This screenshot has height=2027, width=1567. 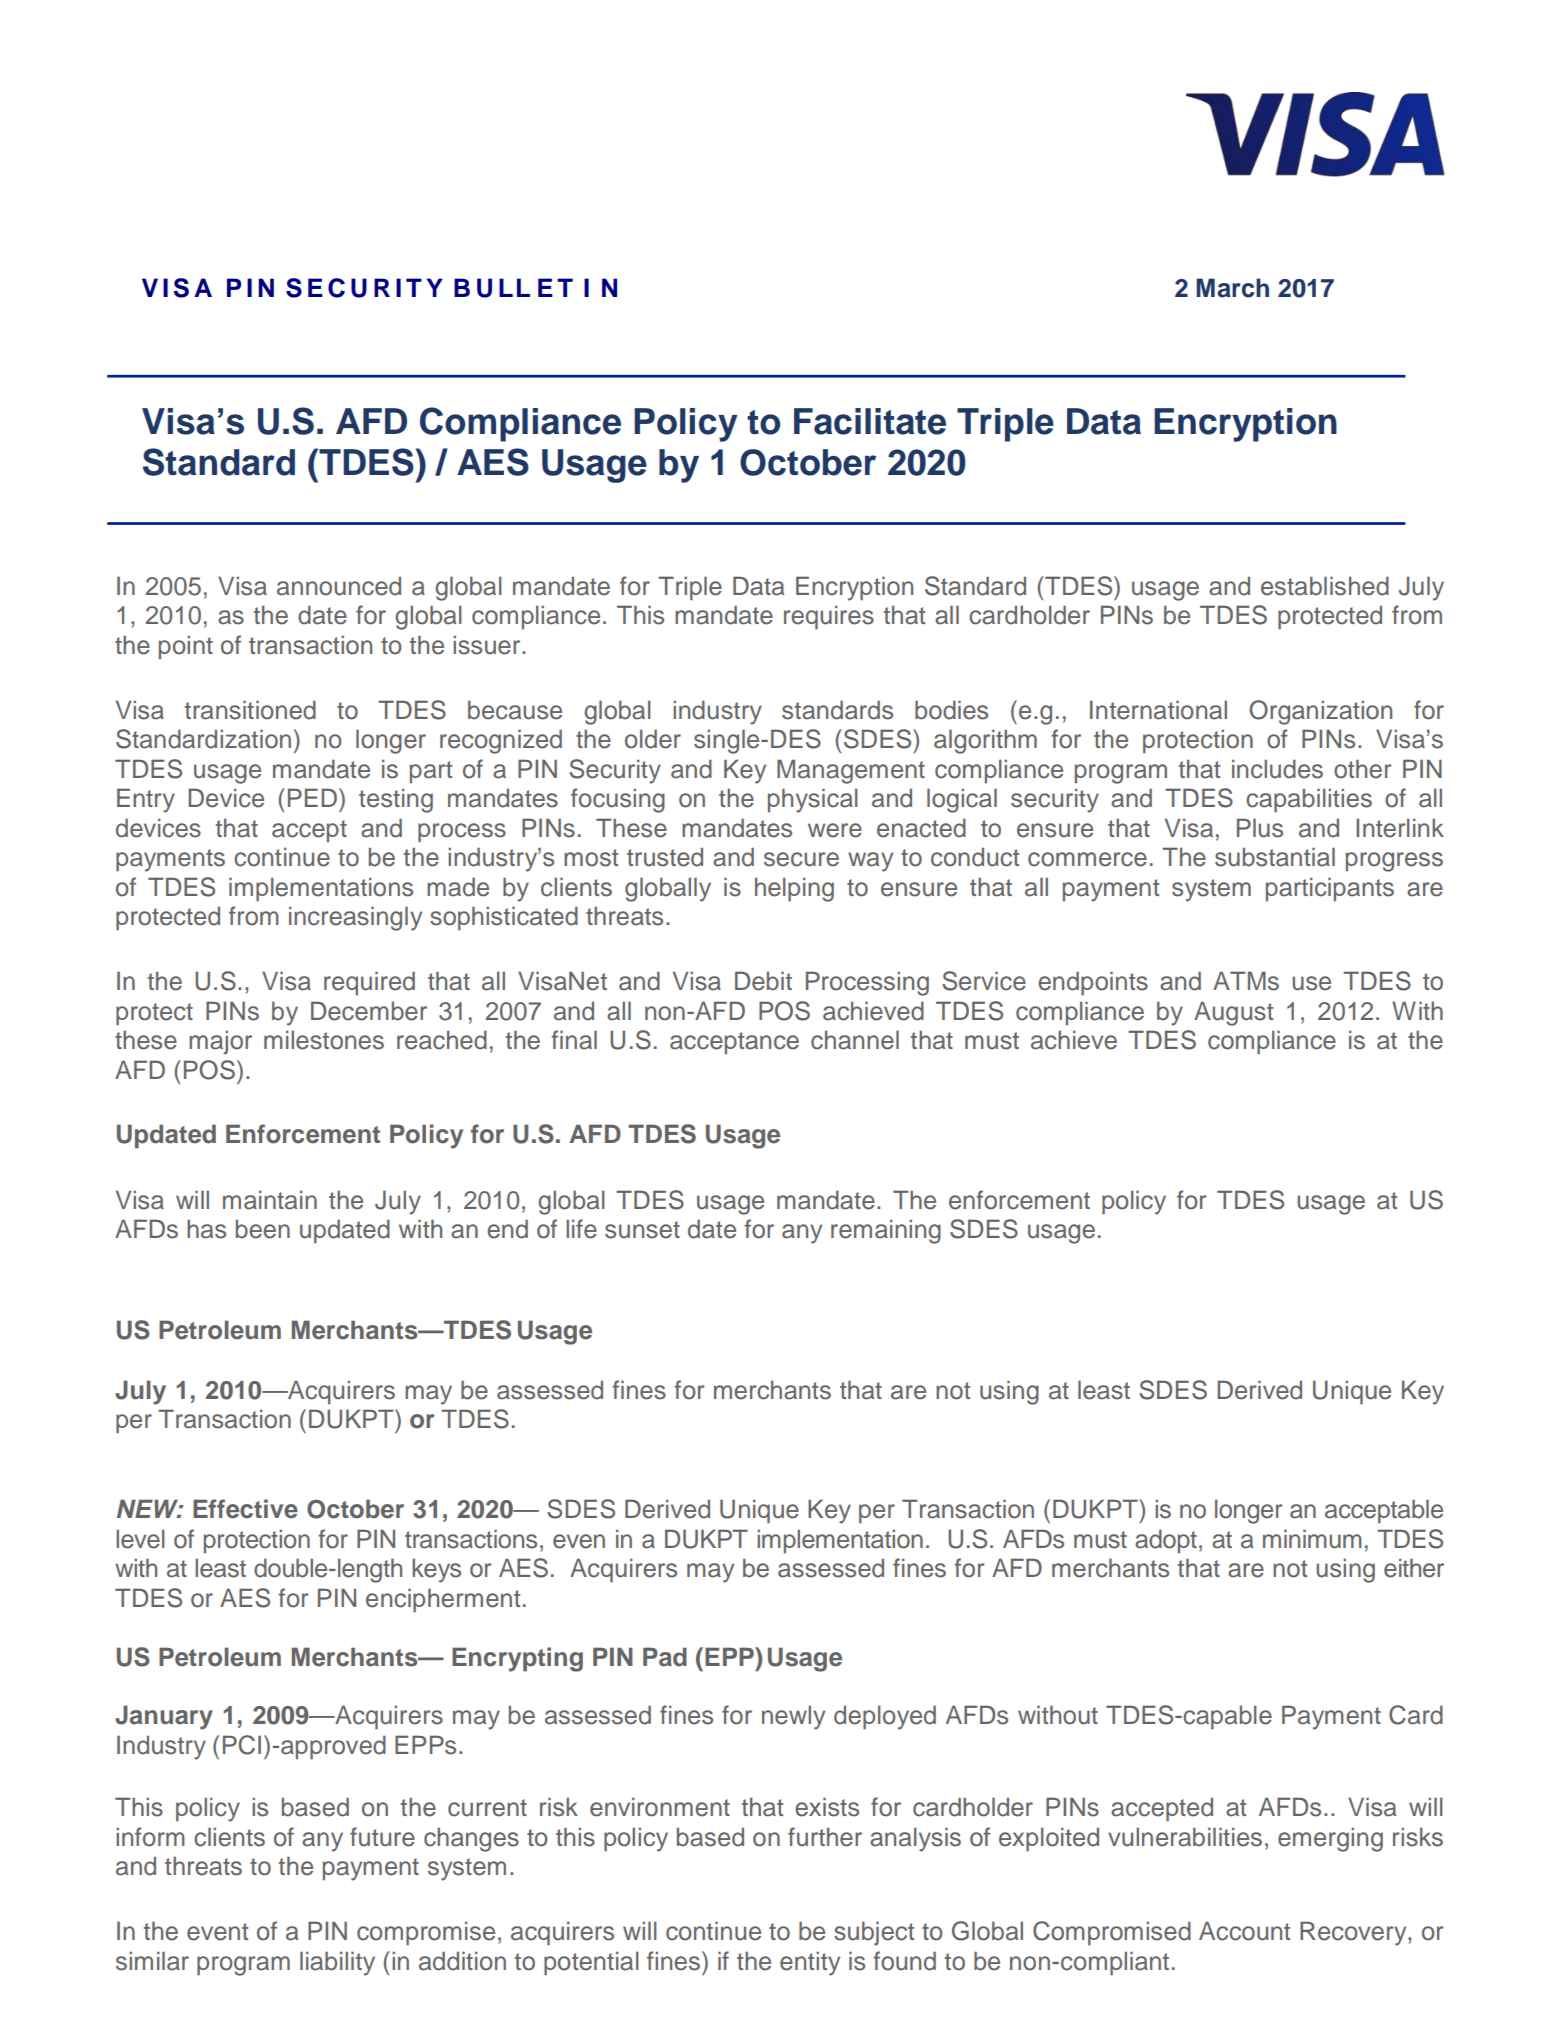 I want to click on Pad, so click(x=665, y=1657).
